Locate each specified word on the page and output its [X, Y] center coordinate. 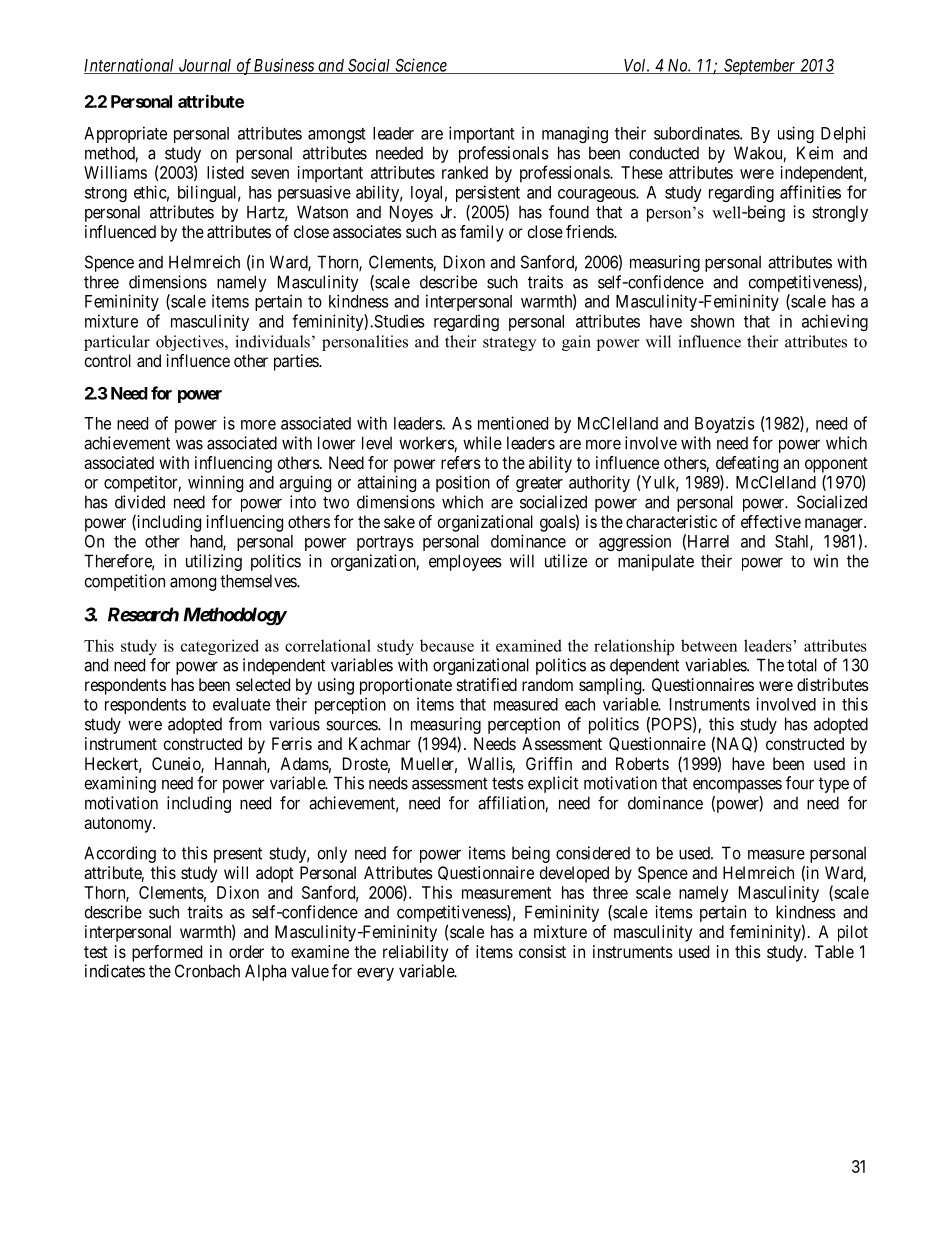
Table [834, 951]
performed [167, 953]
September [760, 67]
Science [421, 66]
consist [542, 951]
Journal [205, 66]
